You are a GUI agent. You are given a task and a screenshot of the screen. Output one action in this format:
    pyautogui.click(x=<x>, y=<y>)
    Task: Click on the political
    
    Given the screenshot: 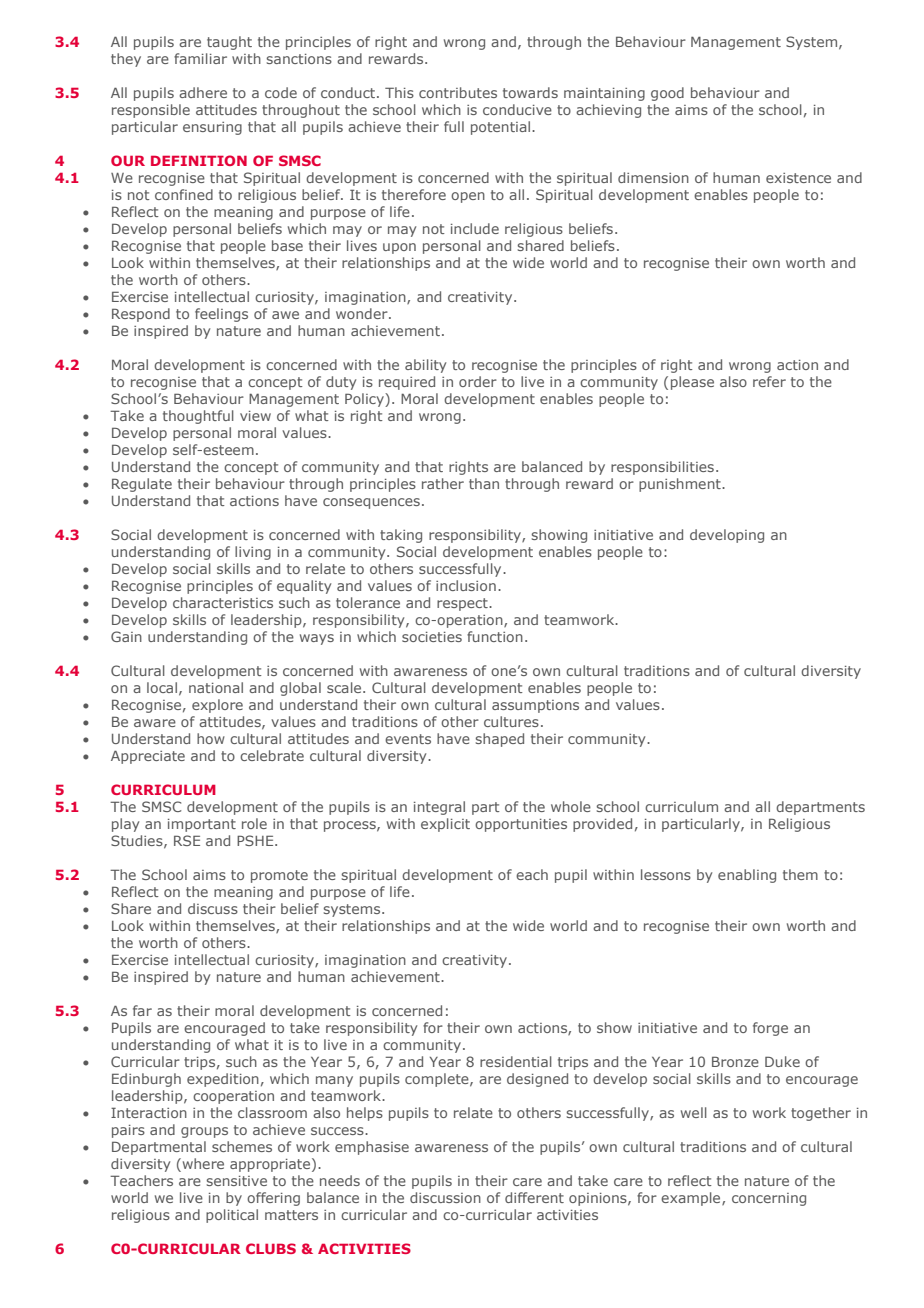 What is the action you would take?
    pyautogui.click(x=232, y=1216)
